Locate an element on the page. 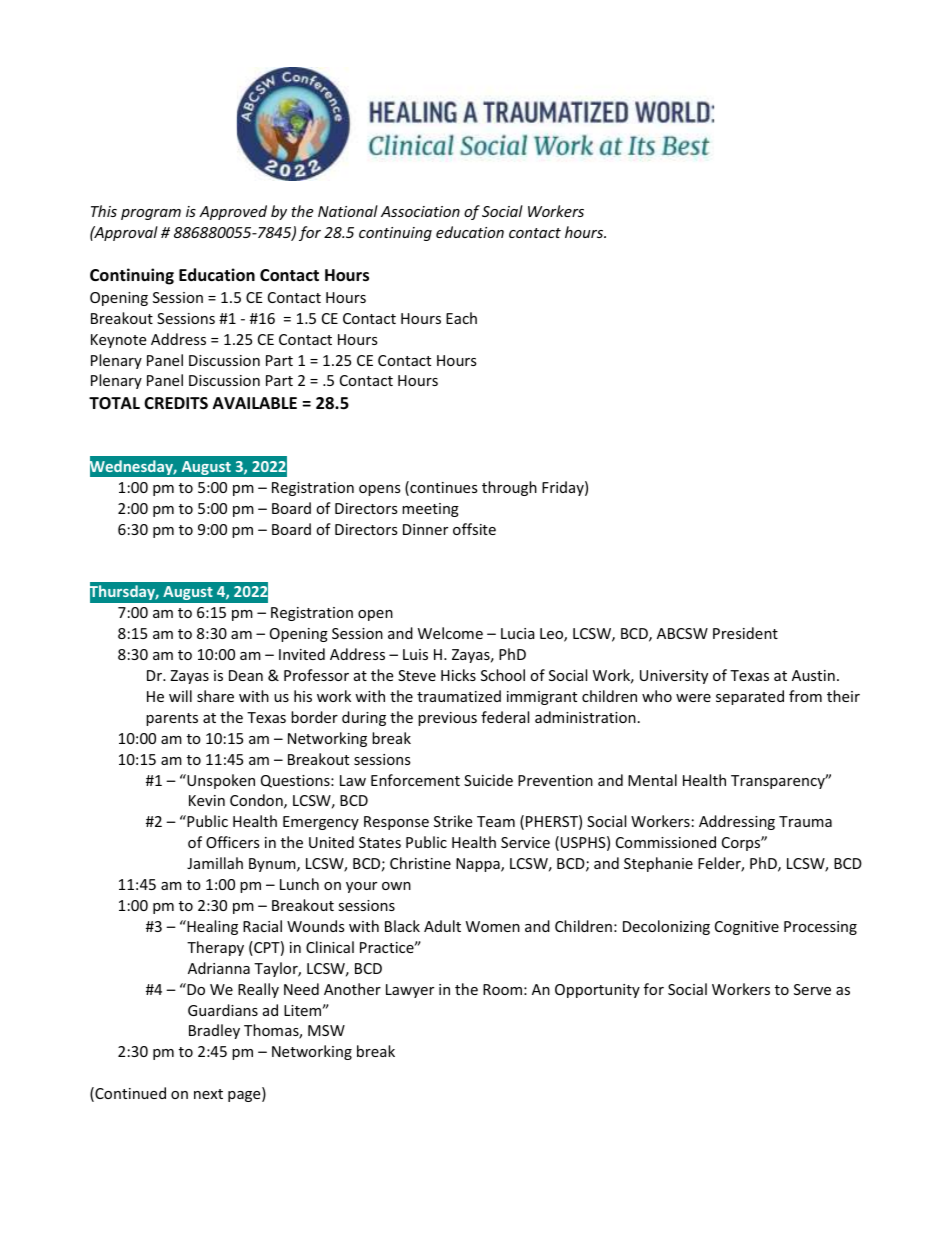  offsite is located at coordinates (474, 529).
